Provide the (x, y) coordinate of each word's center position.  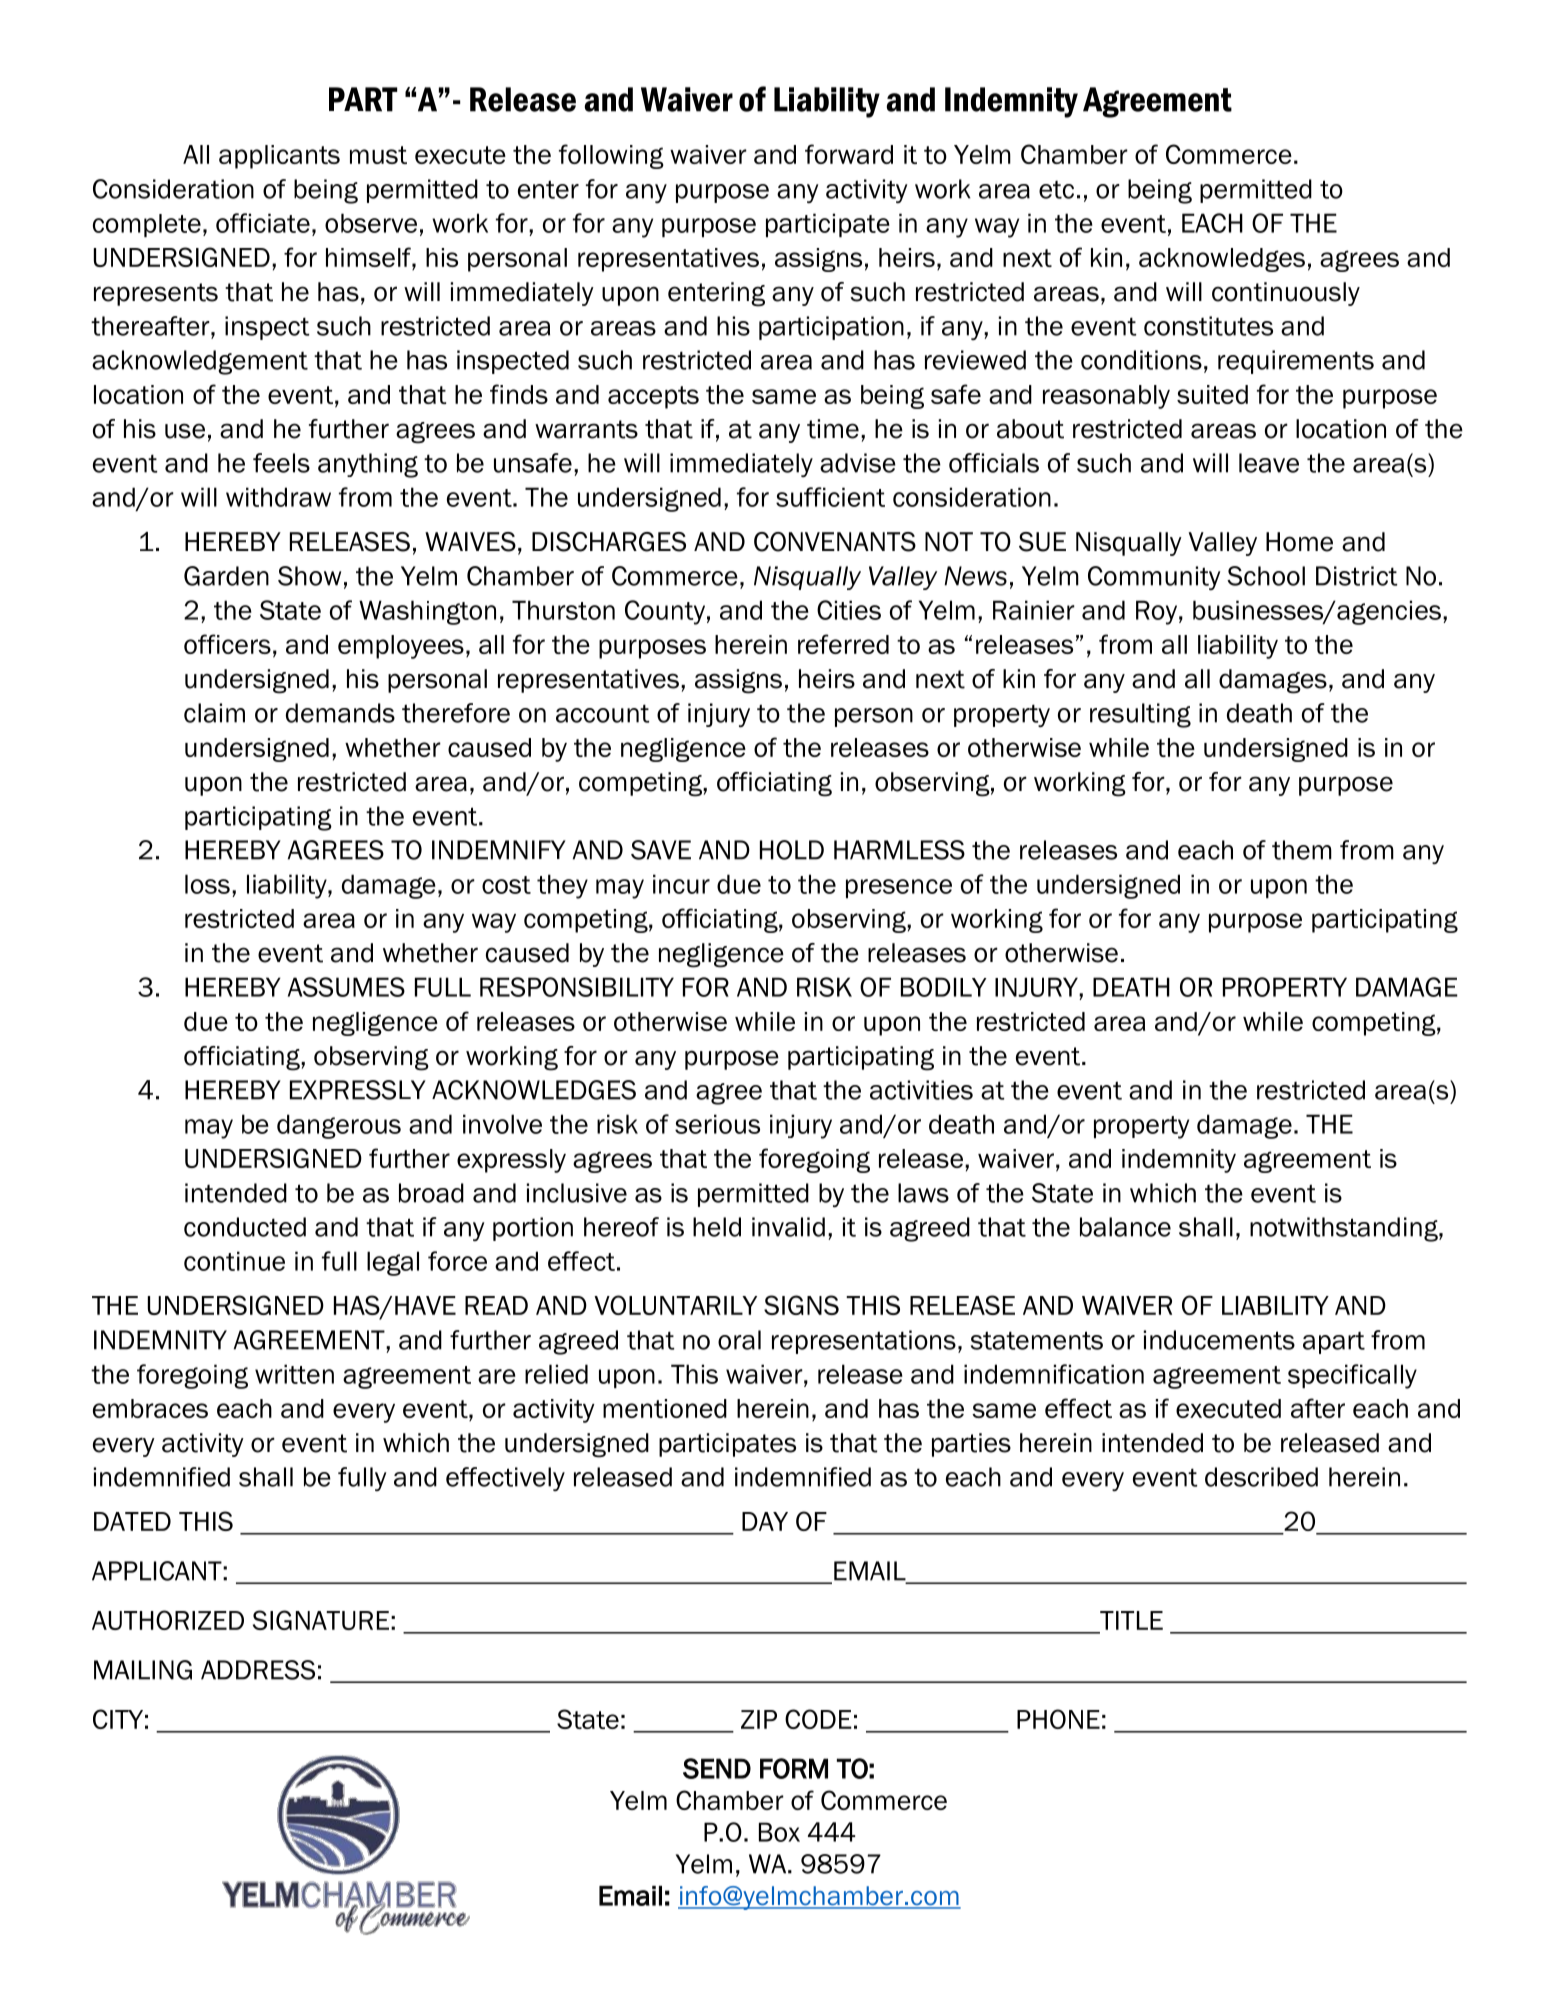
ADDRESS (258, 1670)
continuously (1286, 294)
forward (849, 154)
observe (371, 223)
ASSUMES (346, 987)
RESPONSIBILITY (577, 987)
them (1302, 850)
